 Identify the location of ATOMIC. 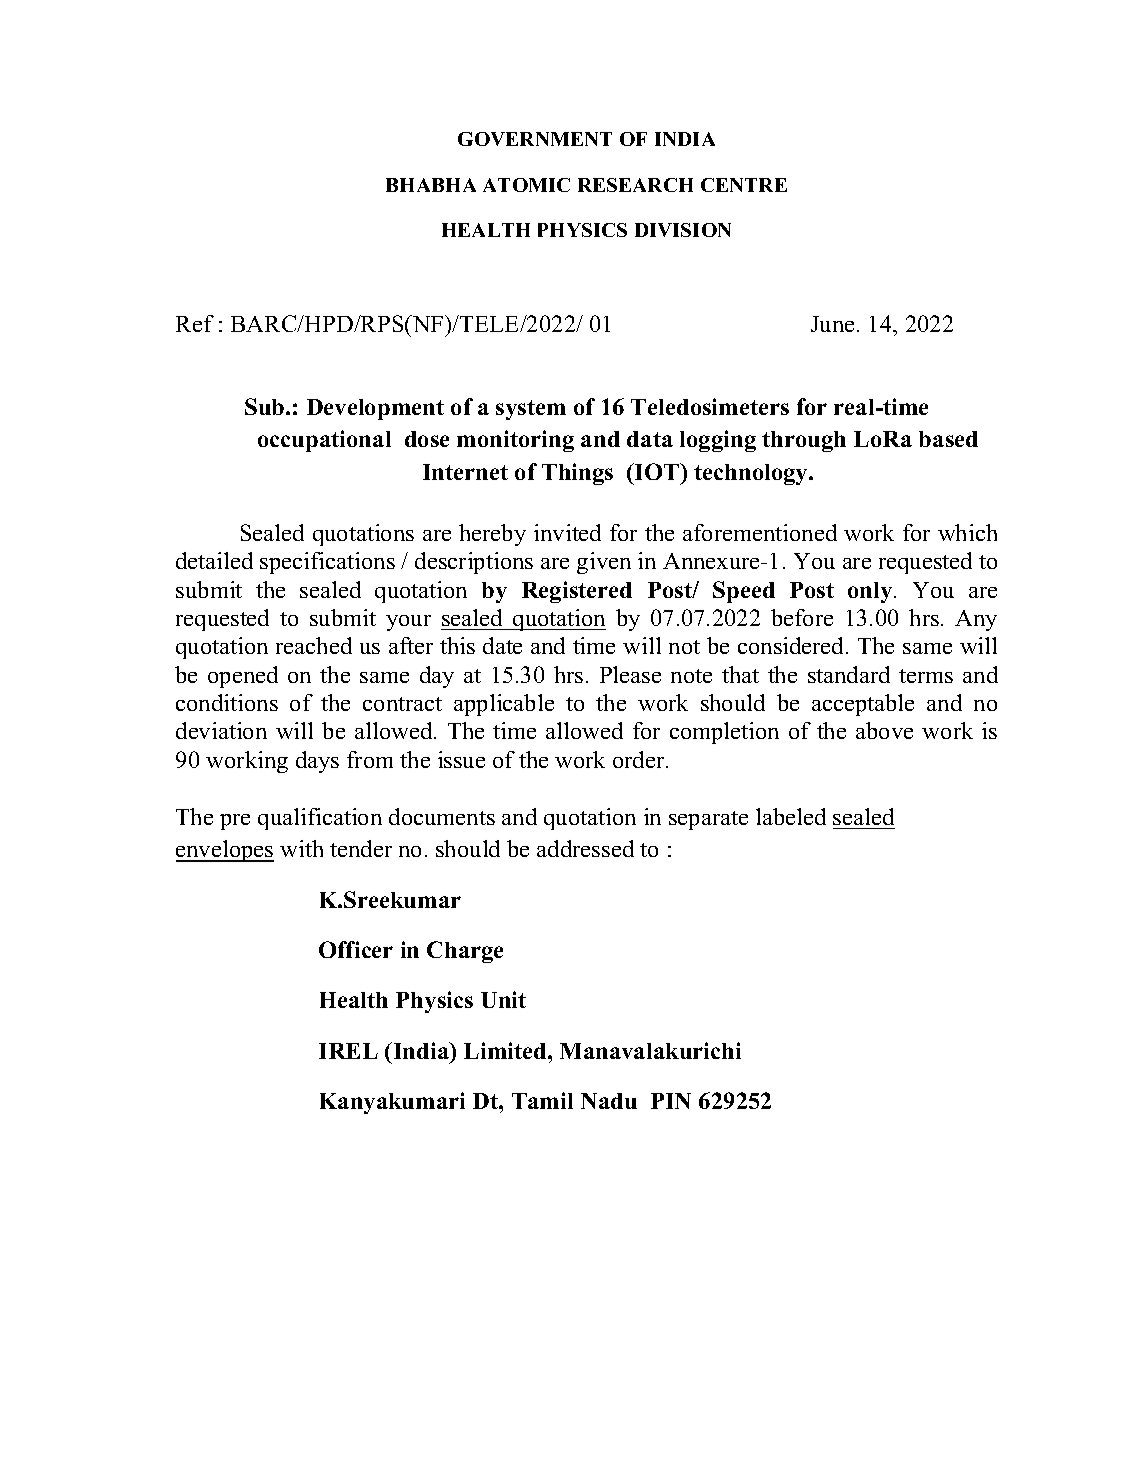
(526, 185).
